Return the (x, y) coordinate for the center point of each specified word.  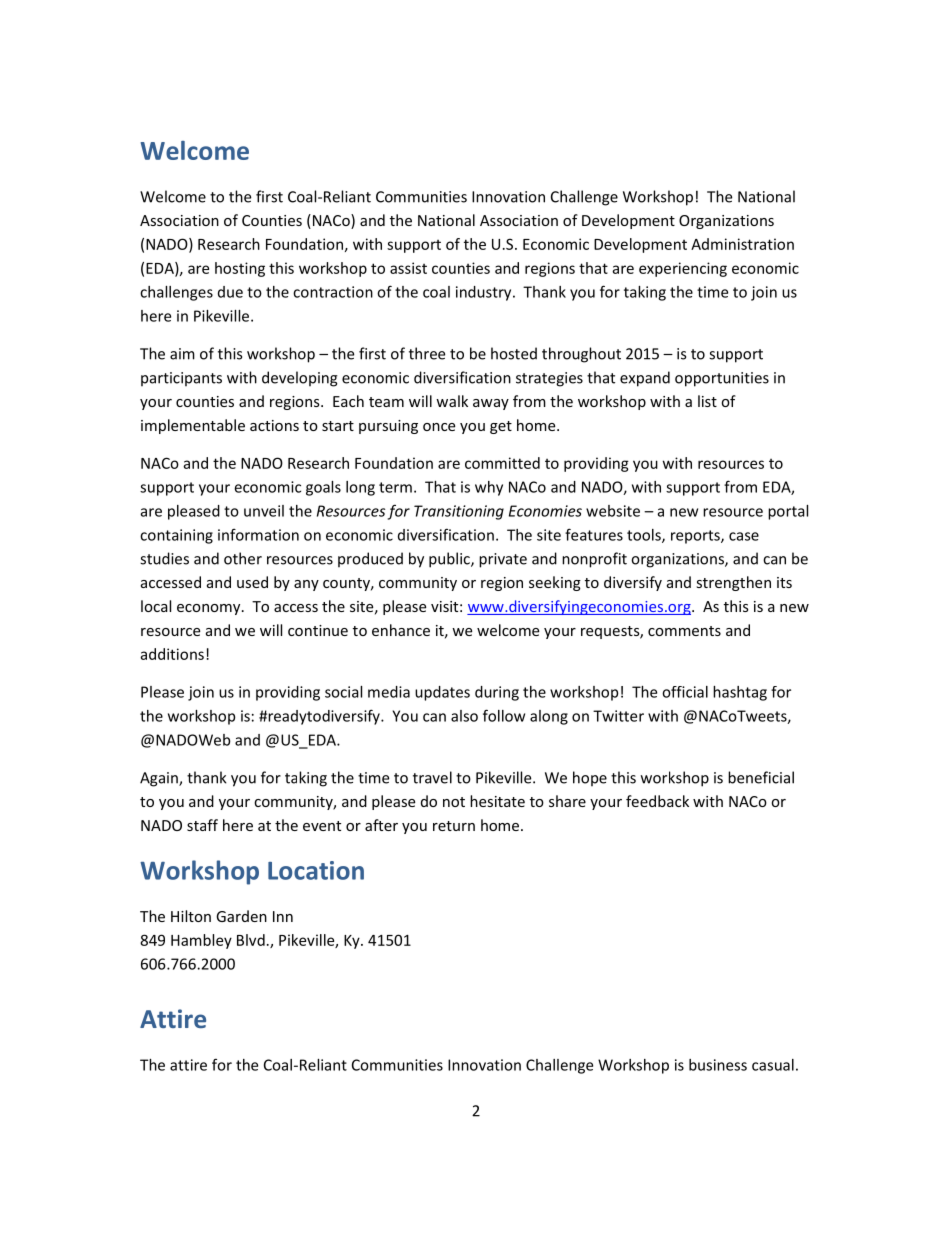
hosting (240, 269)
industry (485, 293)
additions (172, 654)
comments (684, 631)
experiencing (683, 269)
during (497, 693)
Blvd (251, 940)
